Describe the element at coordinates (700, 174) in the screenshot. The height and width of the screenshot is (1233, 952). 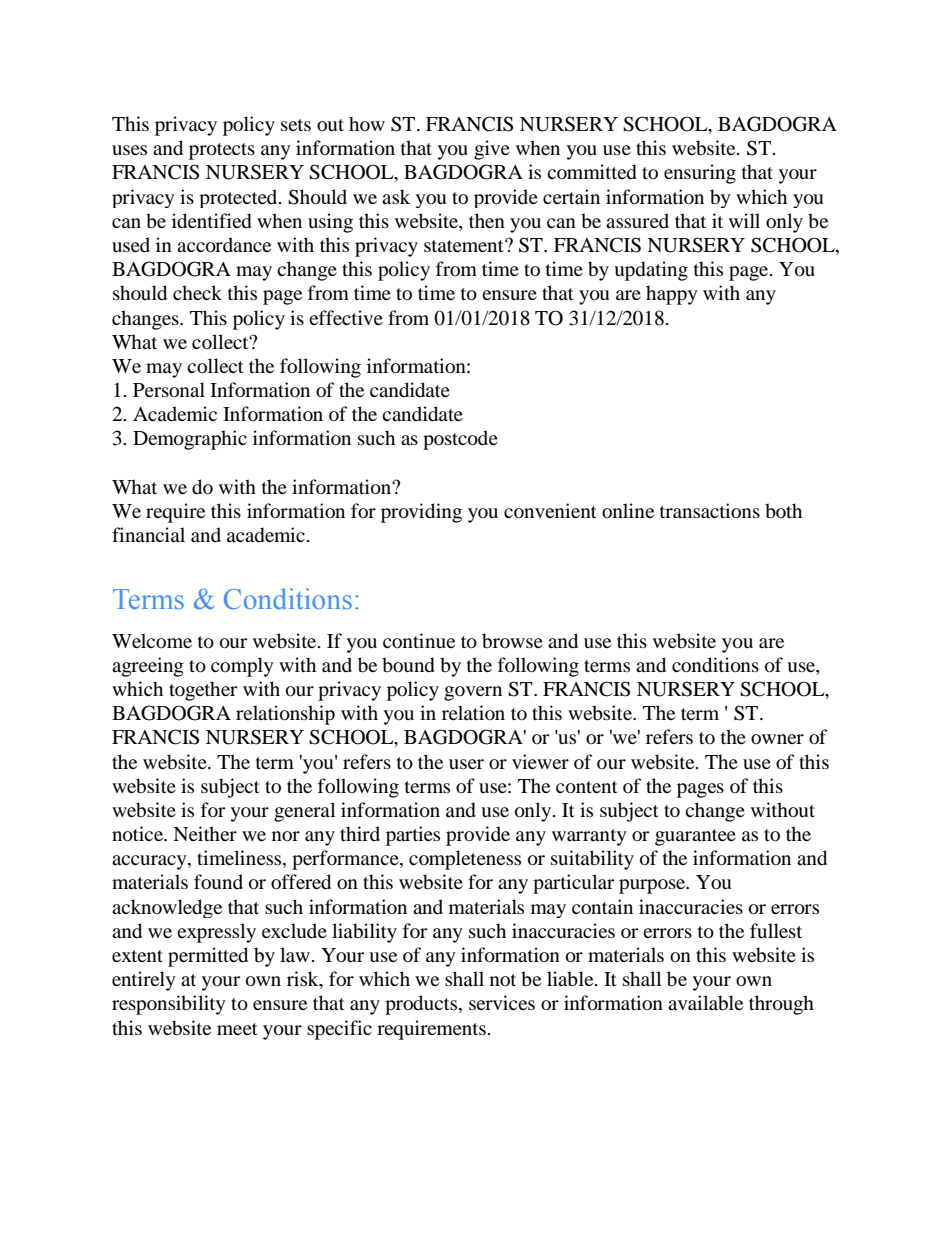
I see `ensuring` at that location.
